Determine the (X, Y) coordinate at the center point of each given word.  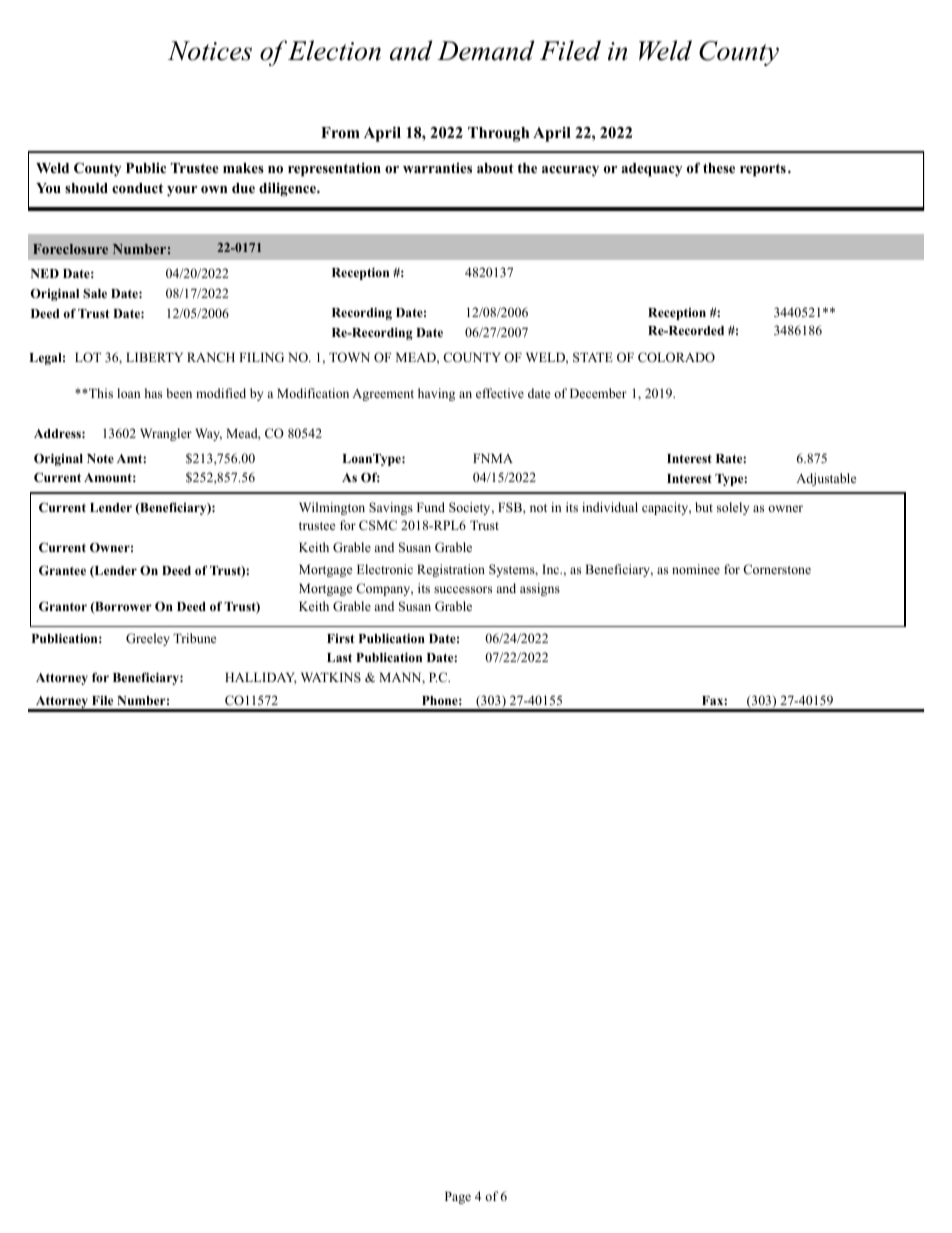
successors (463, 589)
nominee (696, 569)
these (719, 168)
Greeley (148, 639)
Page (458, 1197)
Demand (485, 50)
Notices (210, 51)
